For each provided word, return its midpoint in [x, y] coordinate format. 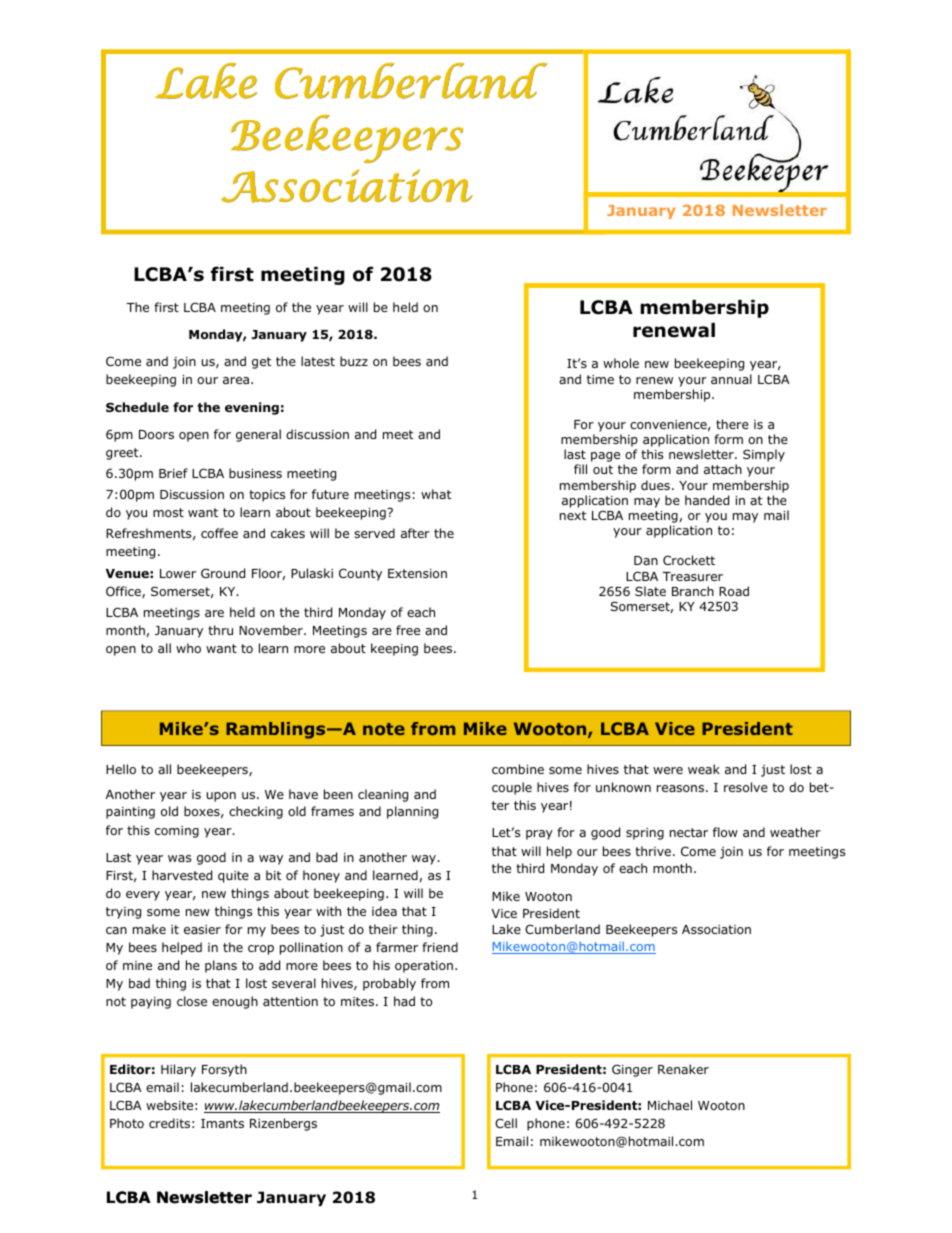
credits [169, 1123]
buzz [354, 361]
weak [704, 769]
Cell [506, 1123]
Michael [670, 1105]
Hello [121, 769]
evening [252, 408]
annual [731, 379]
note [384, 729]
